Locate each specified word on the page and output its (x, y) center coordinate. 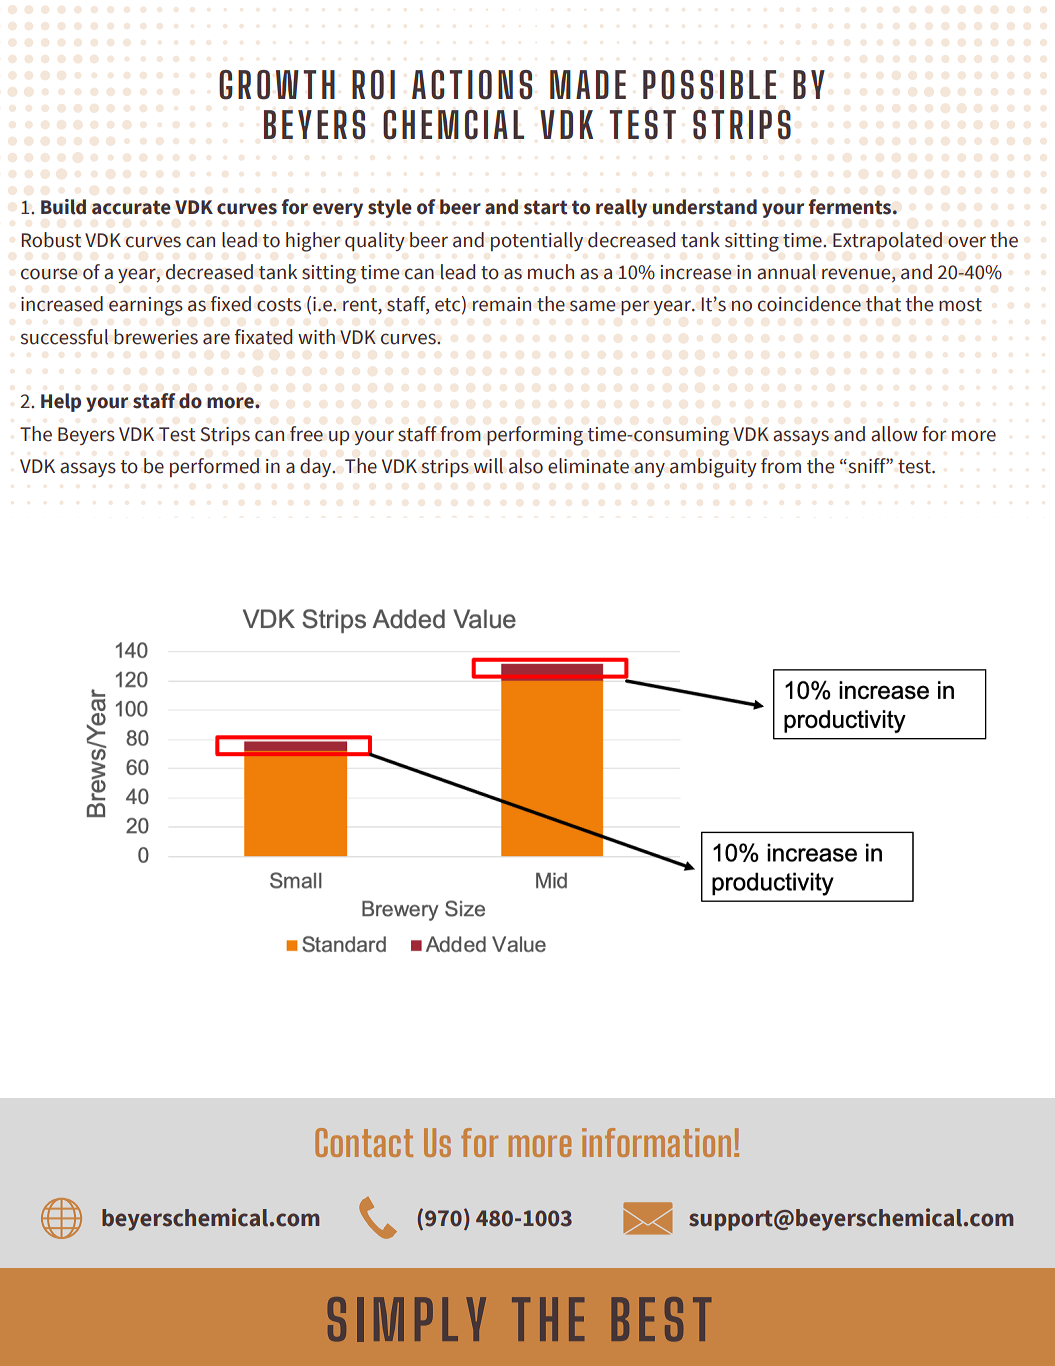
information (656, 1142)
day (317, 467)
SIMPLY (407, 1319)
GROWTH (277, 85)
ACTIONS (472, 85)
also (526, 466)
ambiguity (713, 468)
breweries (156, 337)
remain (502, 304)
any (649, 469)
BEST (661, 1319)
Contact (364, 1142)
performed (214, 467)
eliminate (588, 466)
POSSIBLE (709, 85)
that (883, 304)
